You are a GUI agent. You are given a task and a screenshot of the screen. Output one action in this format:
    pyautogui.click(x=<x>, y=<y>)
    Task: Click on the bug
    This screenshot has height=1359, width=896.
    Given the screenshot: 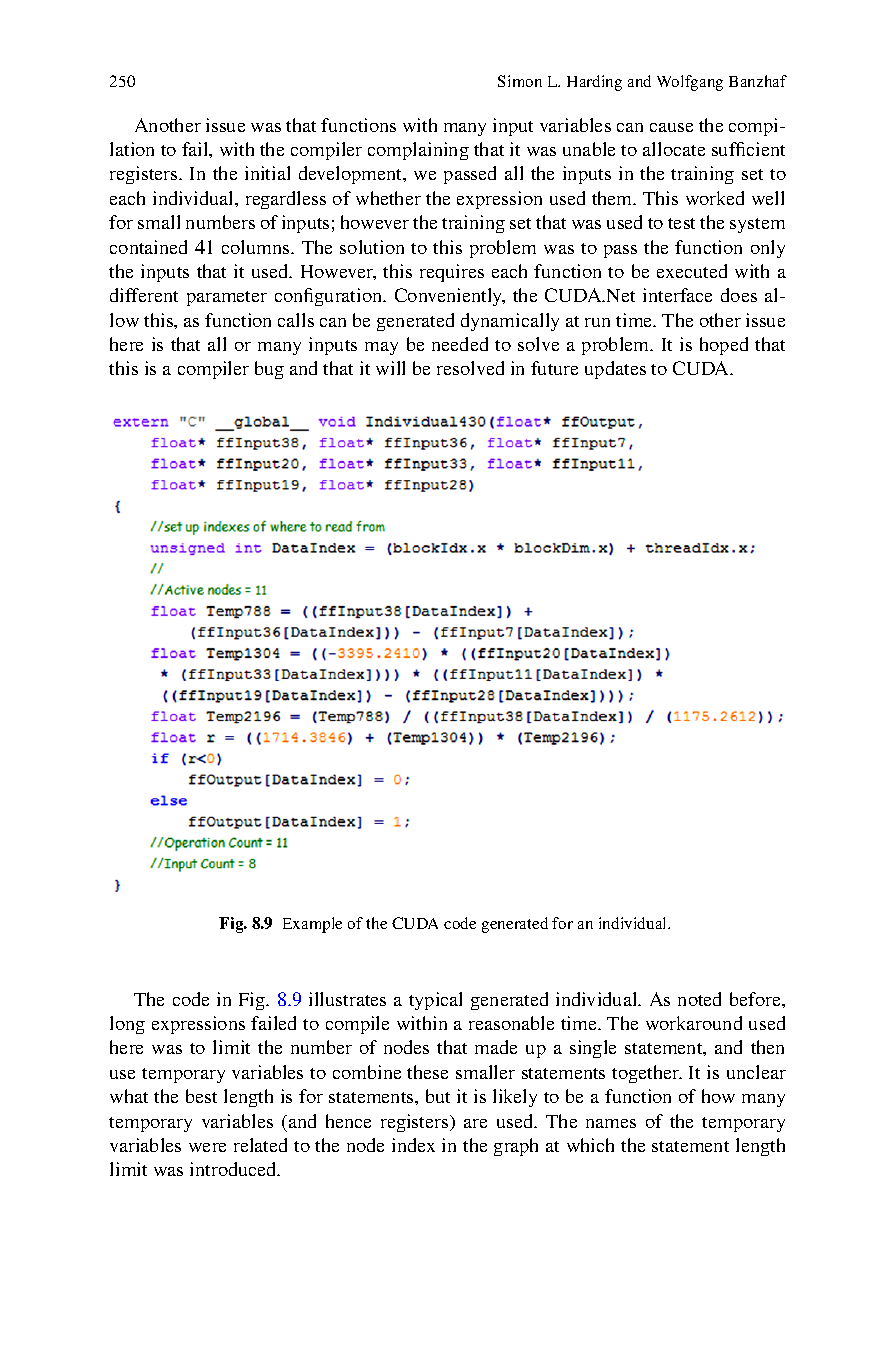 What is the action you would take?
    pyautogui.click(x=269, y=370)
